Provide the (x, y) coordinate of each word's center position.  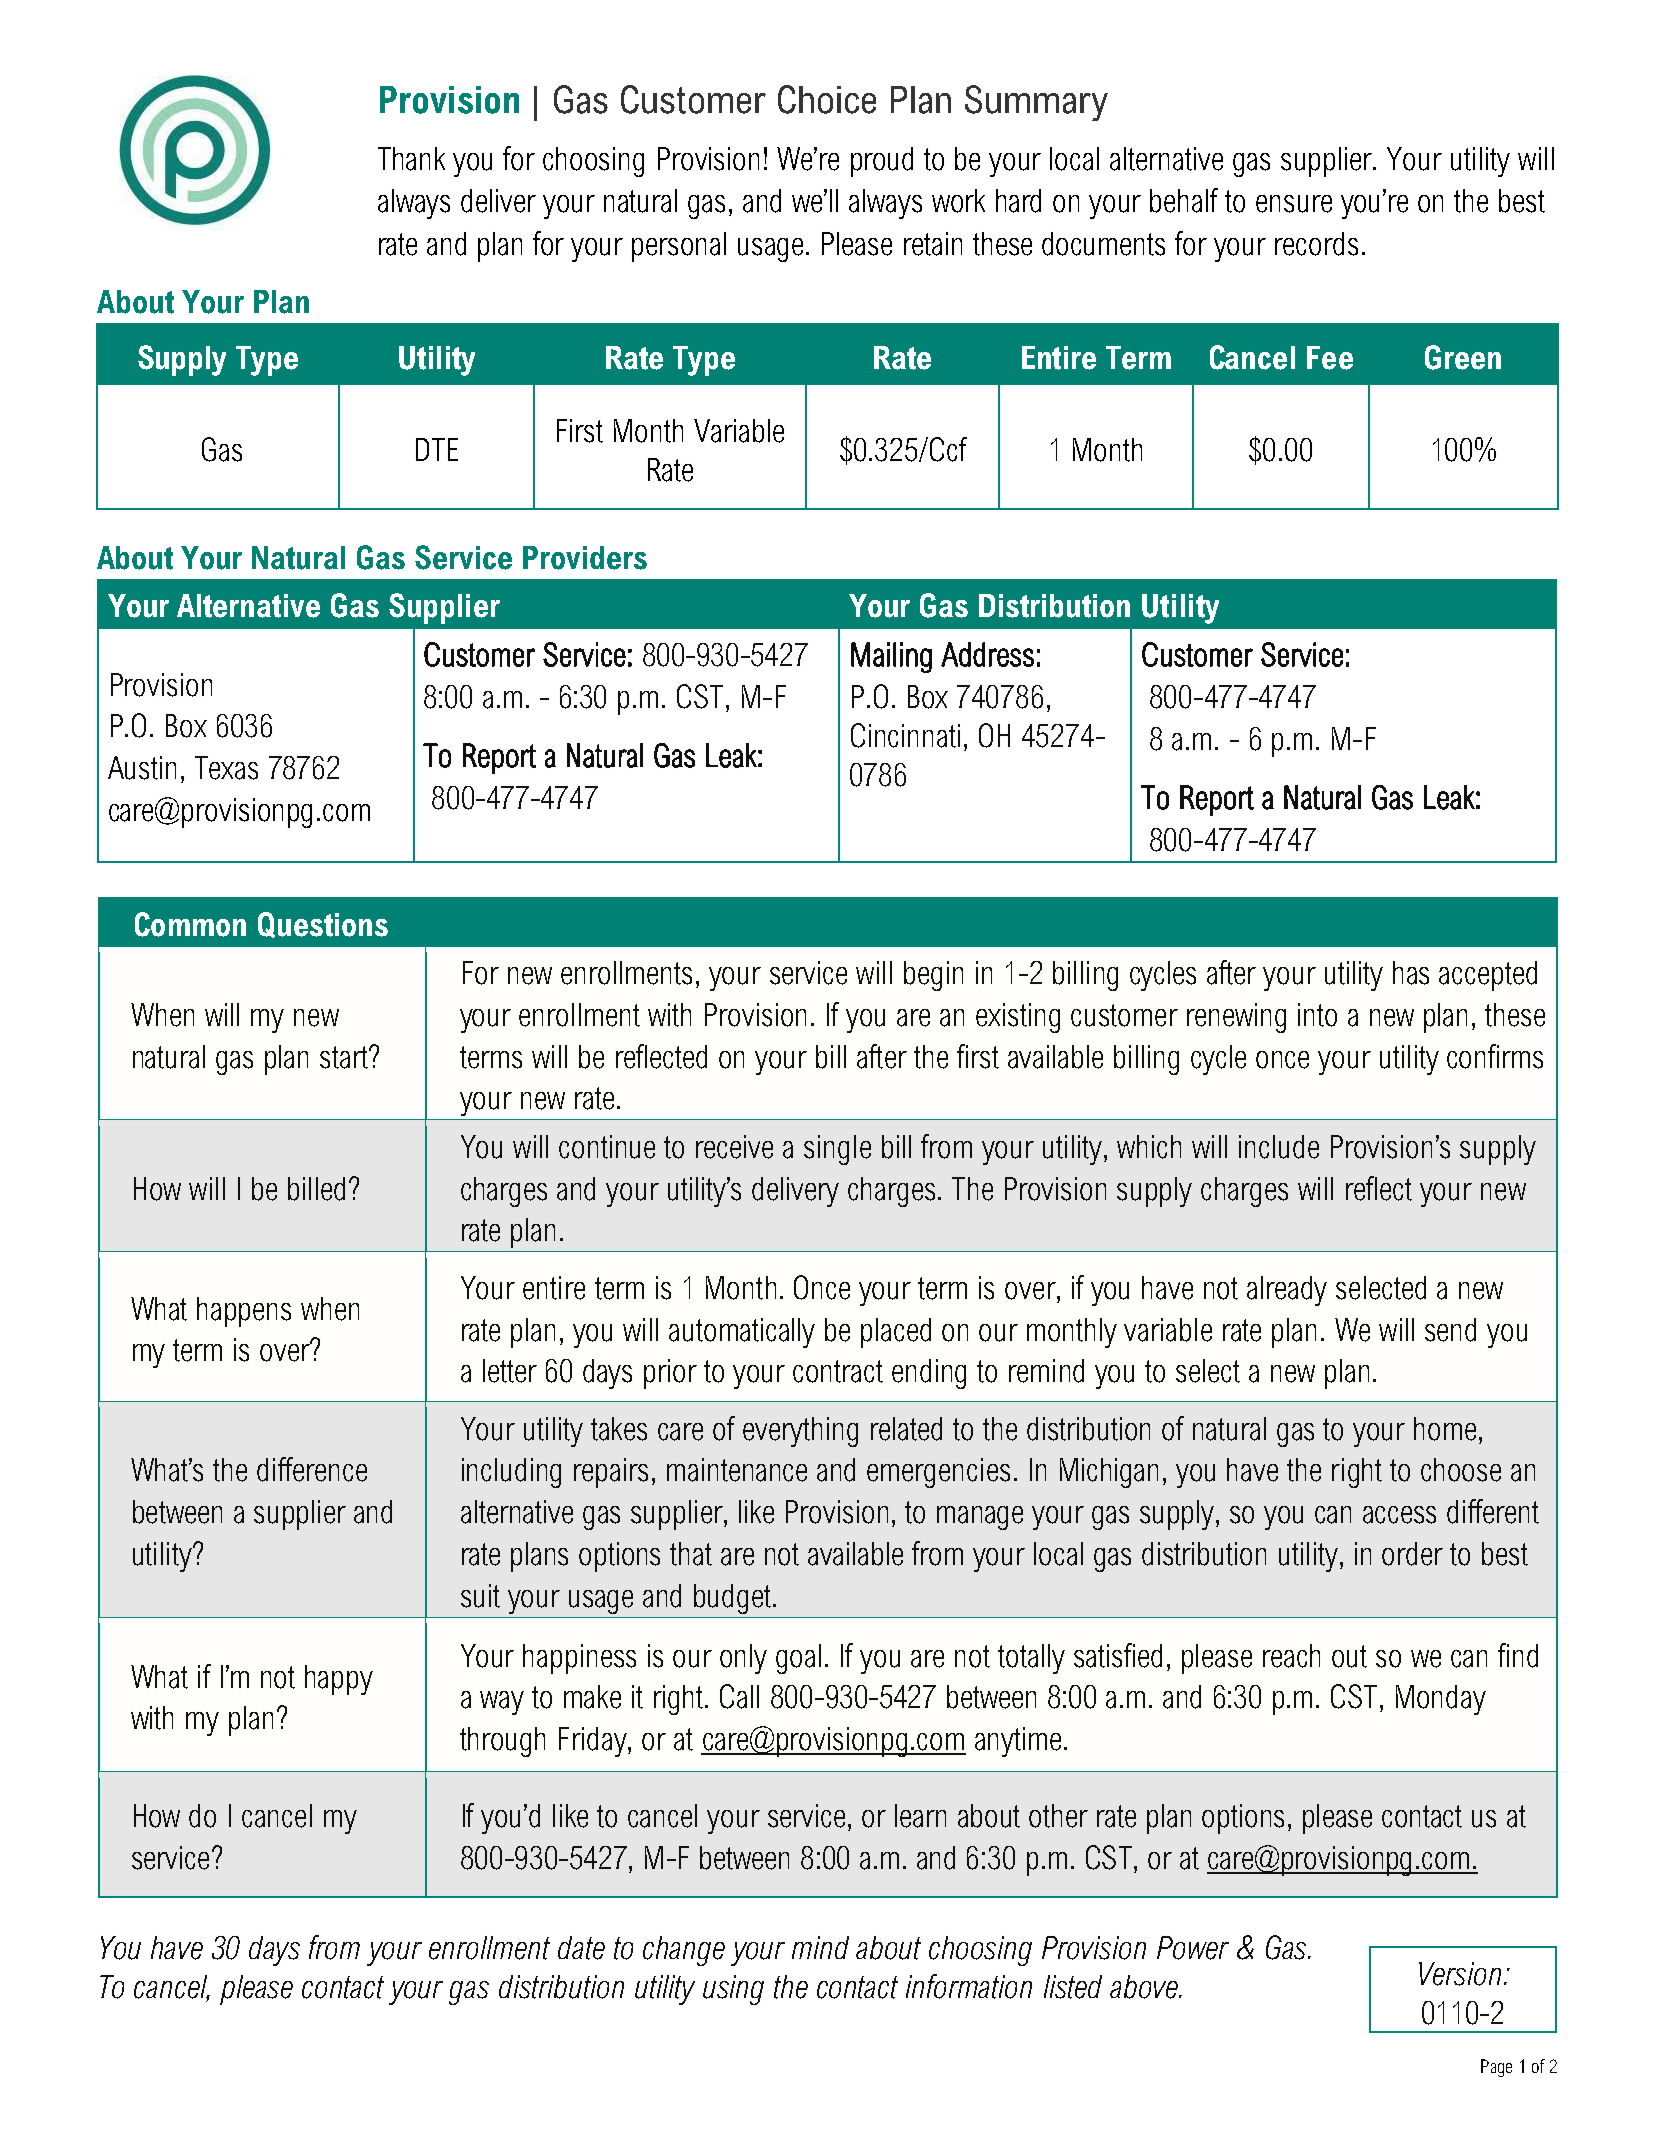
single (837, 1150)
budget (734, 1599)
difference (312, 1469)
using (733, 1990)
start (345, 1057)
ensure (1294, 204)
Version (1460, 1974)
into (1317, 1015)
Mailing (891, 657)
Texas (226, 768)
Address (987, 654)
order (1412, 1554)
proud (882, 162)
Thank (411, 159)
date (581, 1948)
